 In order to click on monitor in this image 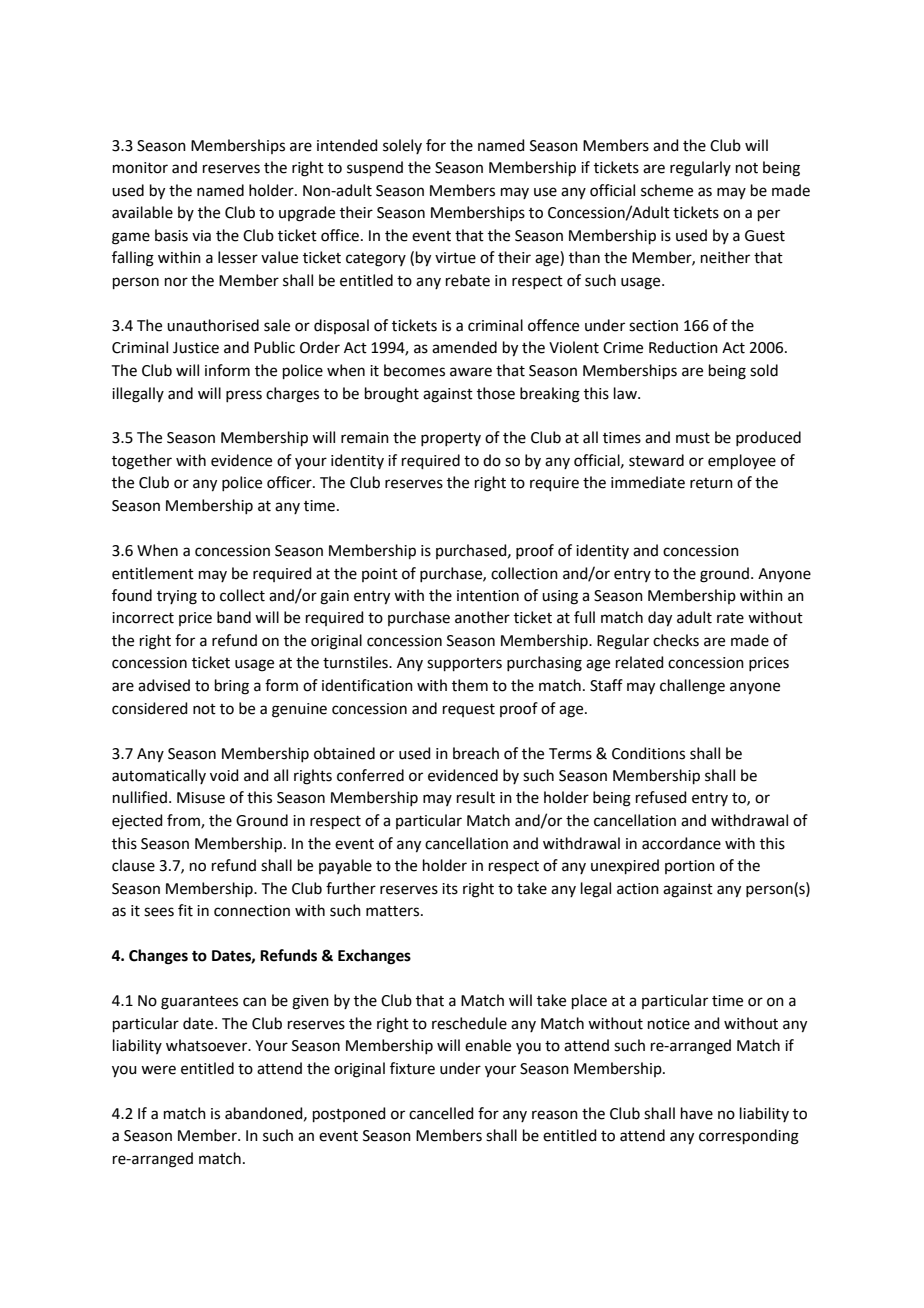, I will do `click(140, 168)`.
